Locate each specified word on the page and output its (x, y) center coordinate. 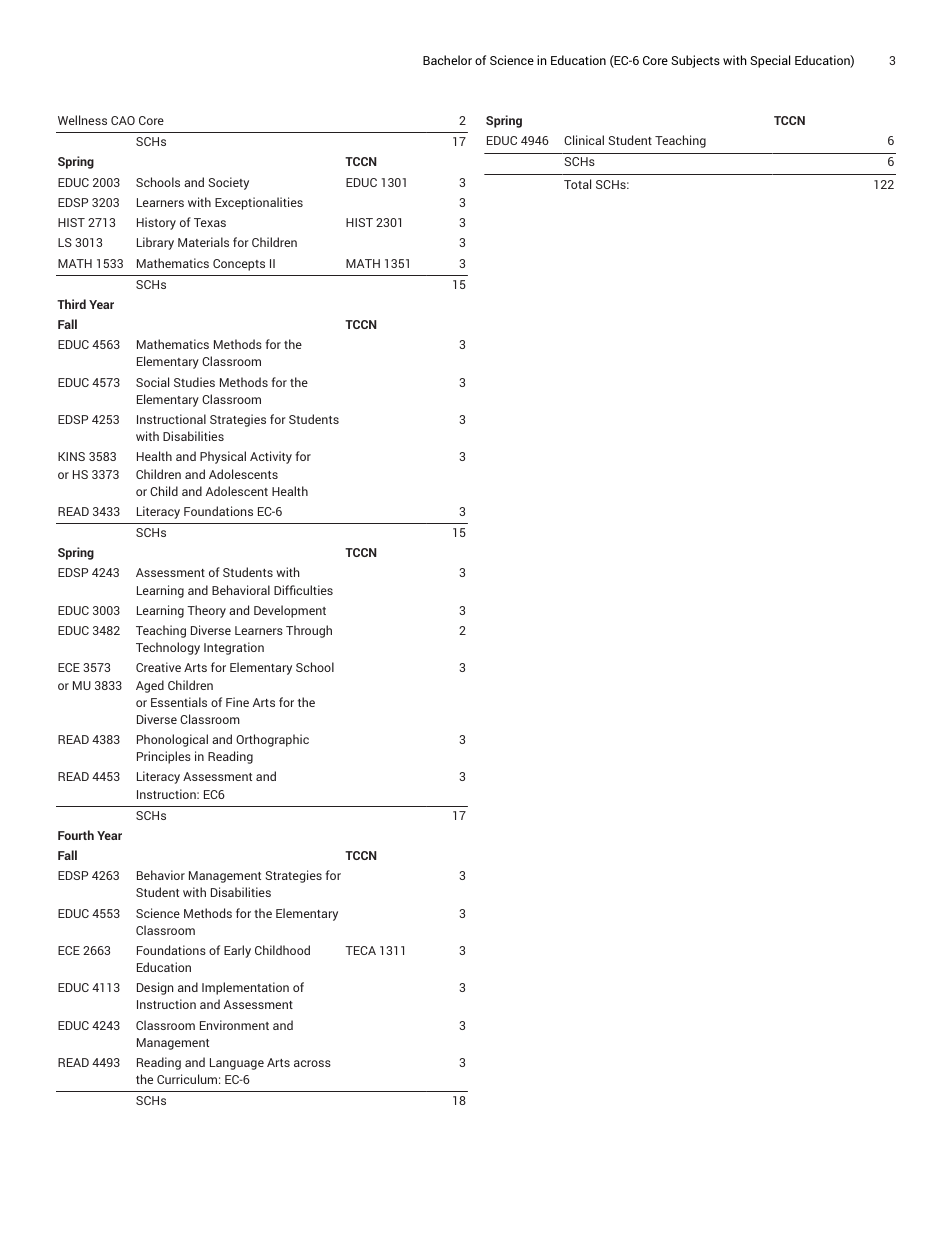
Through (309, 631)
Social (152, 382)
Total (577, 184)
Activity (271, 457)
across (312, 1063)
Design (155, 988)
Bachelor (447, 60)
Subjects (695, 61)
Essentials (179, 702)
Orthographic (272, 740)
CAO (123, 120)
